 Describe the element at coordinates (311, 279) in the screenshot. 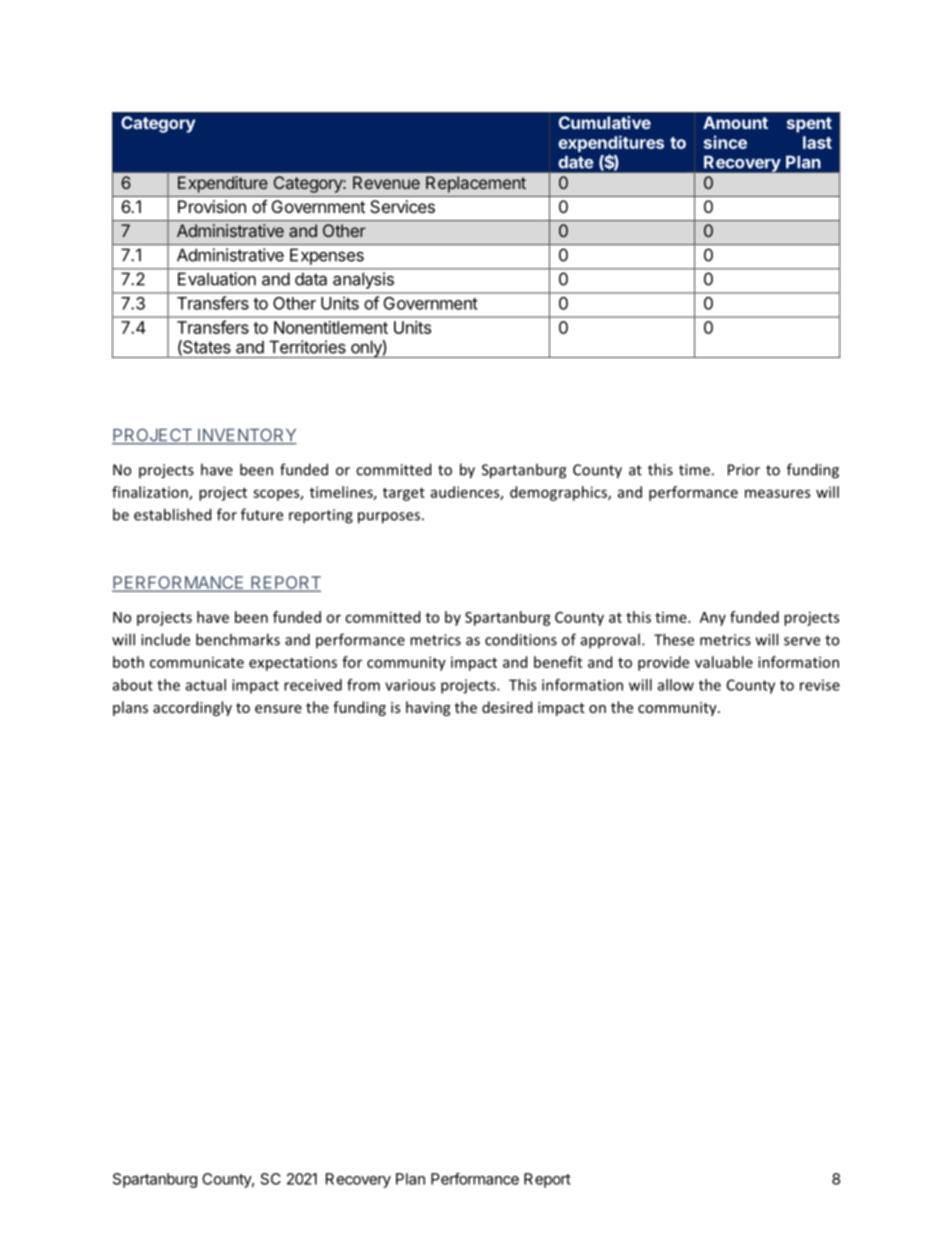

I see `data` at that location.
